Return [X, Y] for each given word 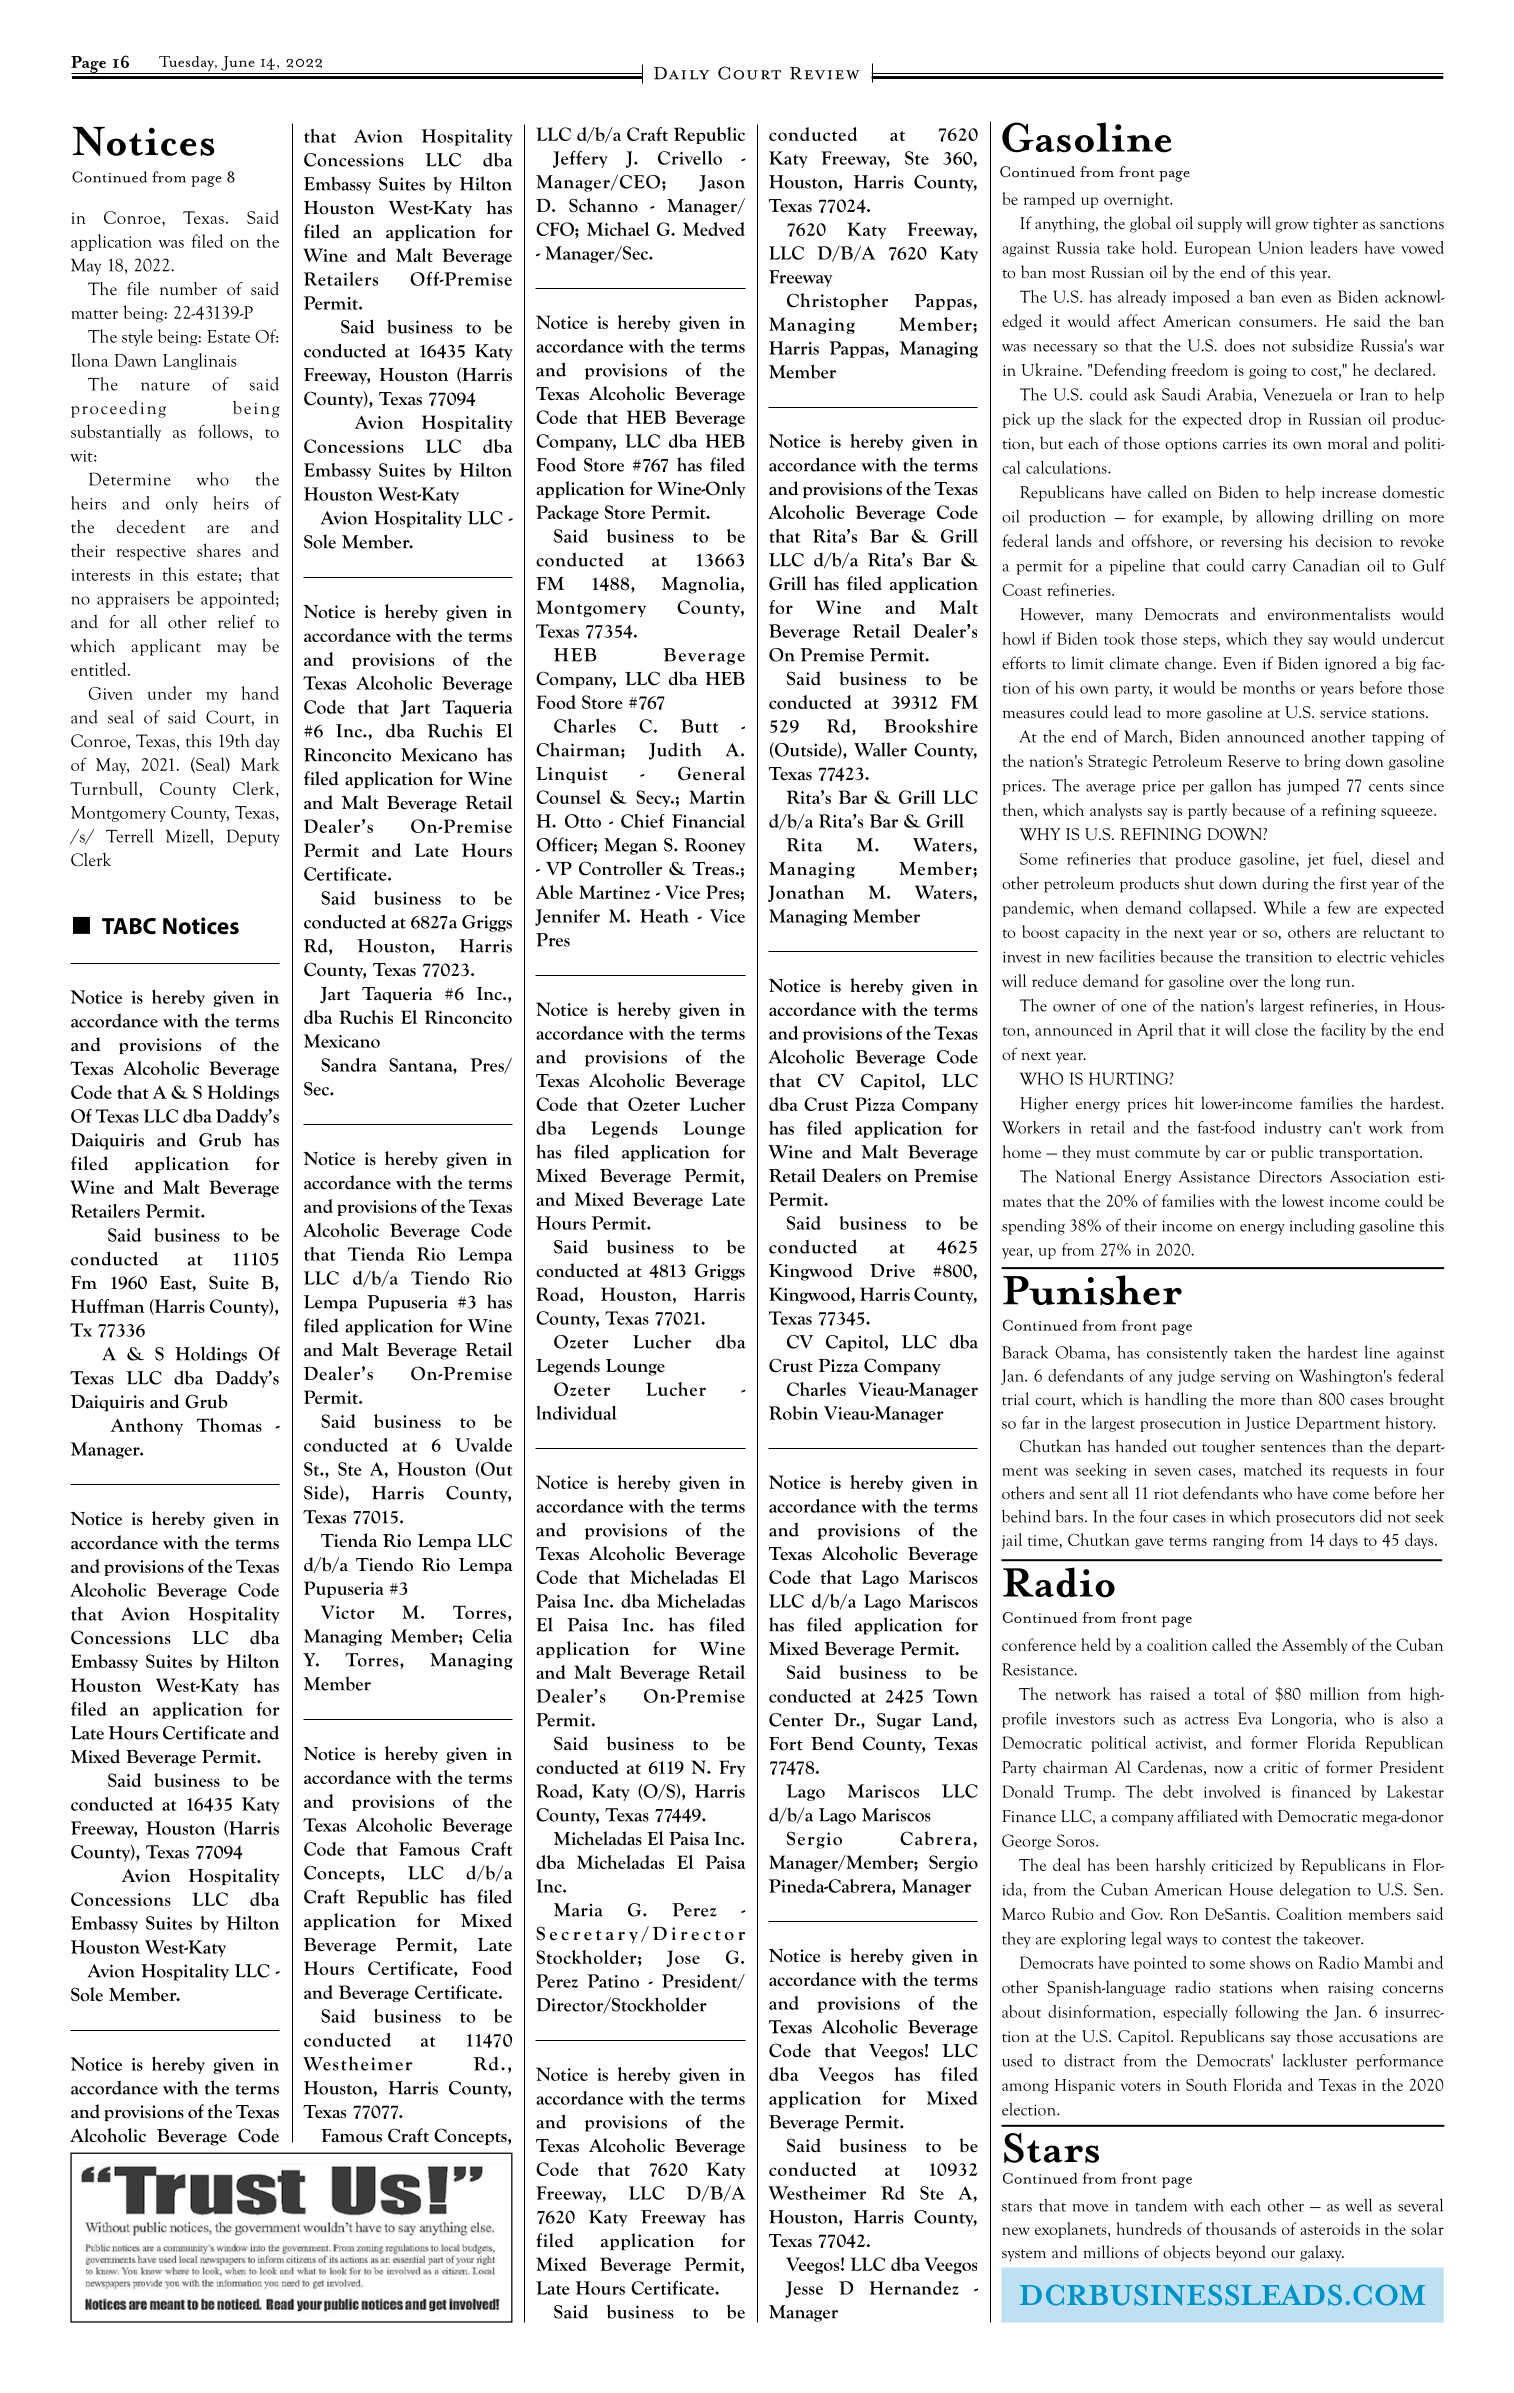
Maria [578, 1910]
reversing [1251, 543]
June [238, 63]
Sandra [349, 1065]
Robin [793, 1413]
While [1284, 907]
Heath [664, 916]
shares [219, 550]
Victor [348, 1612]
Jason [722, 183]
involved [1232, 1791]
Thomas [229, 1425]
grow [1292, 227]
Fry [732, 1768]
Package [567, 513]
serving [1245, 1378]
